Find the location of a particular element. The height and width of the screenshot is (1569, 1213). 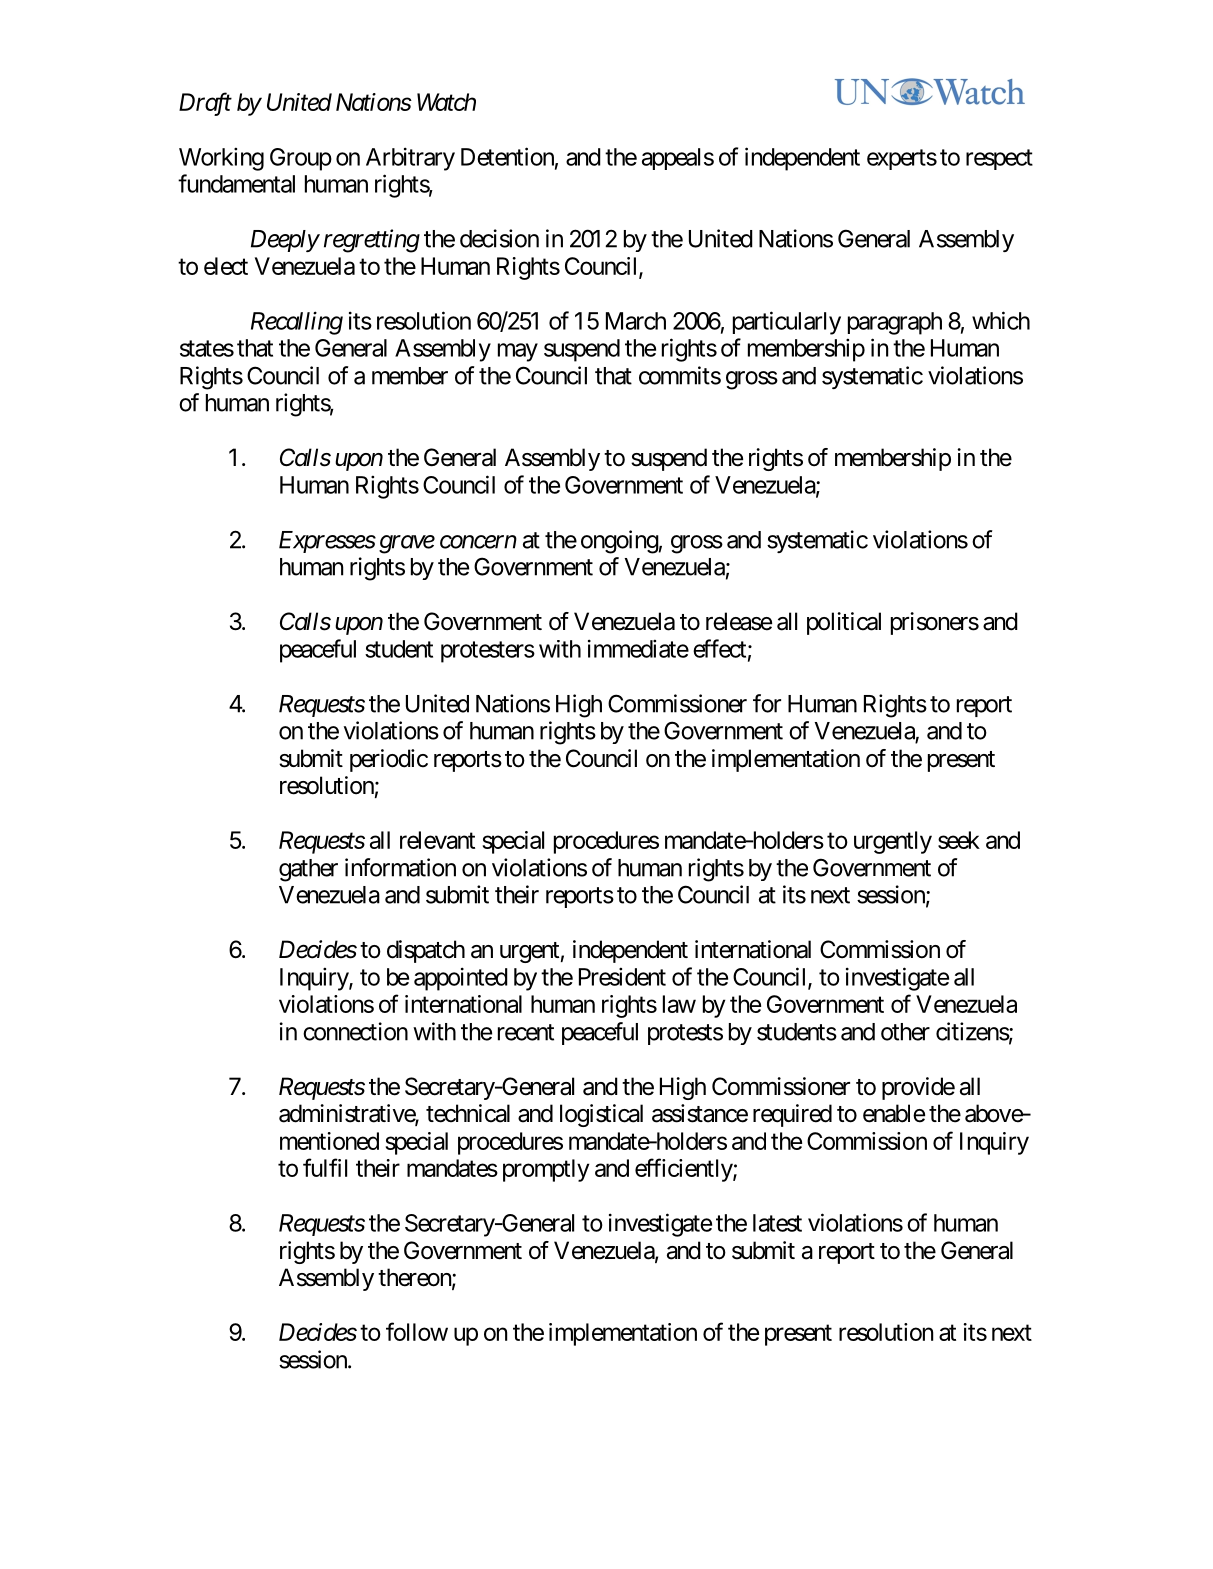

promptly is located at coordinates (546, 1170).
